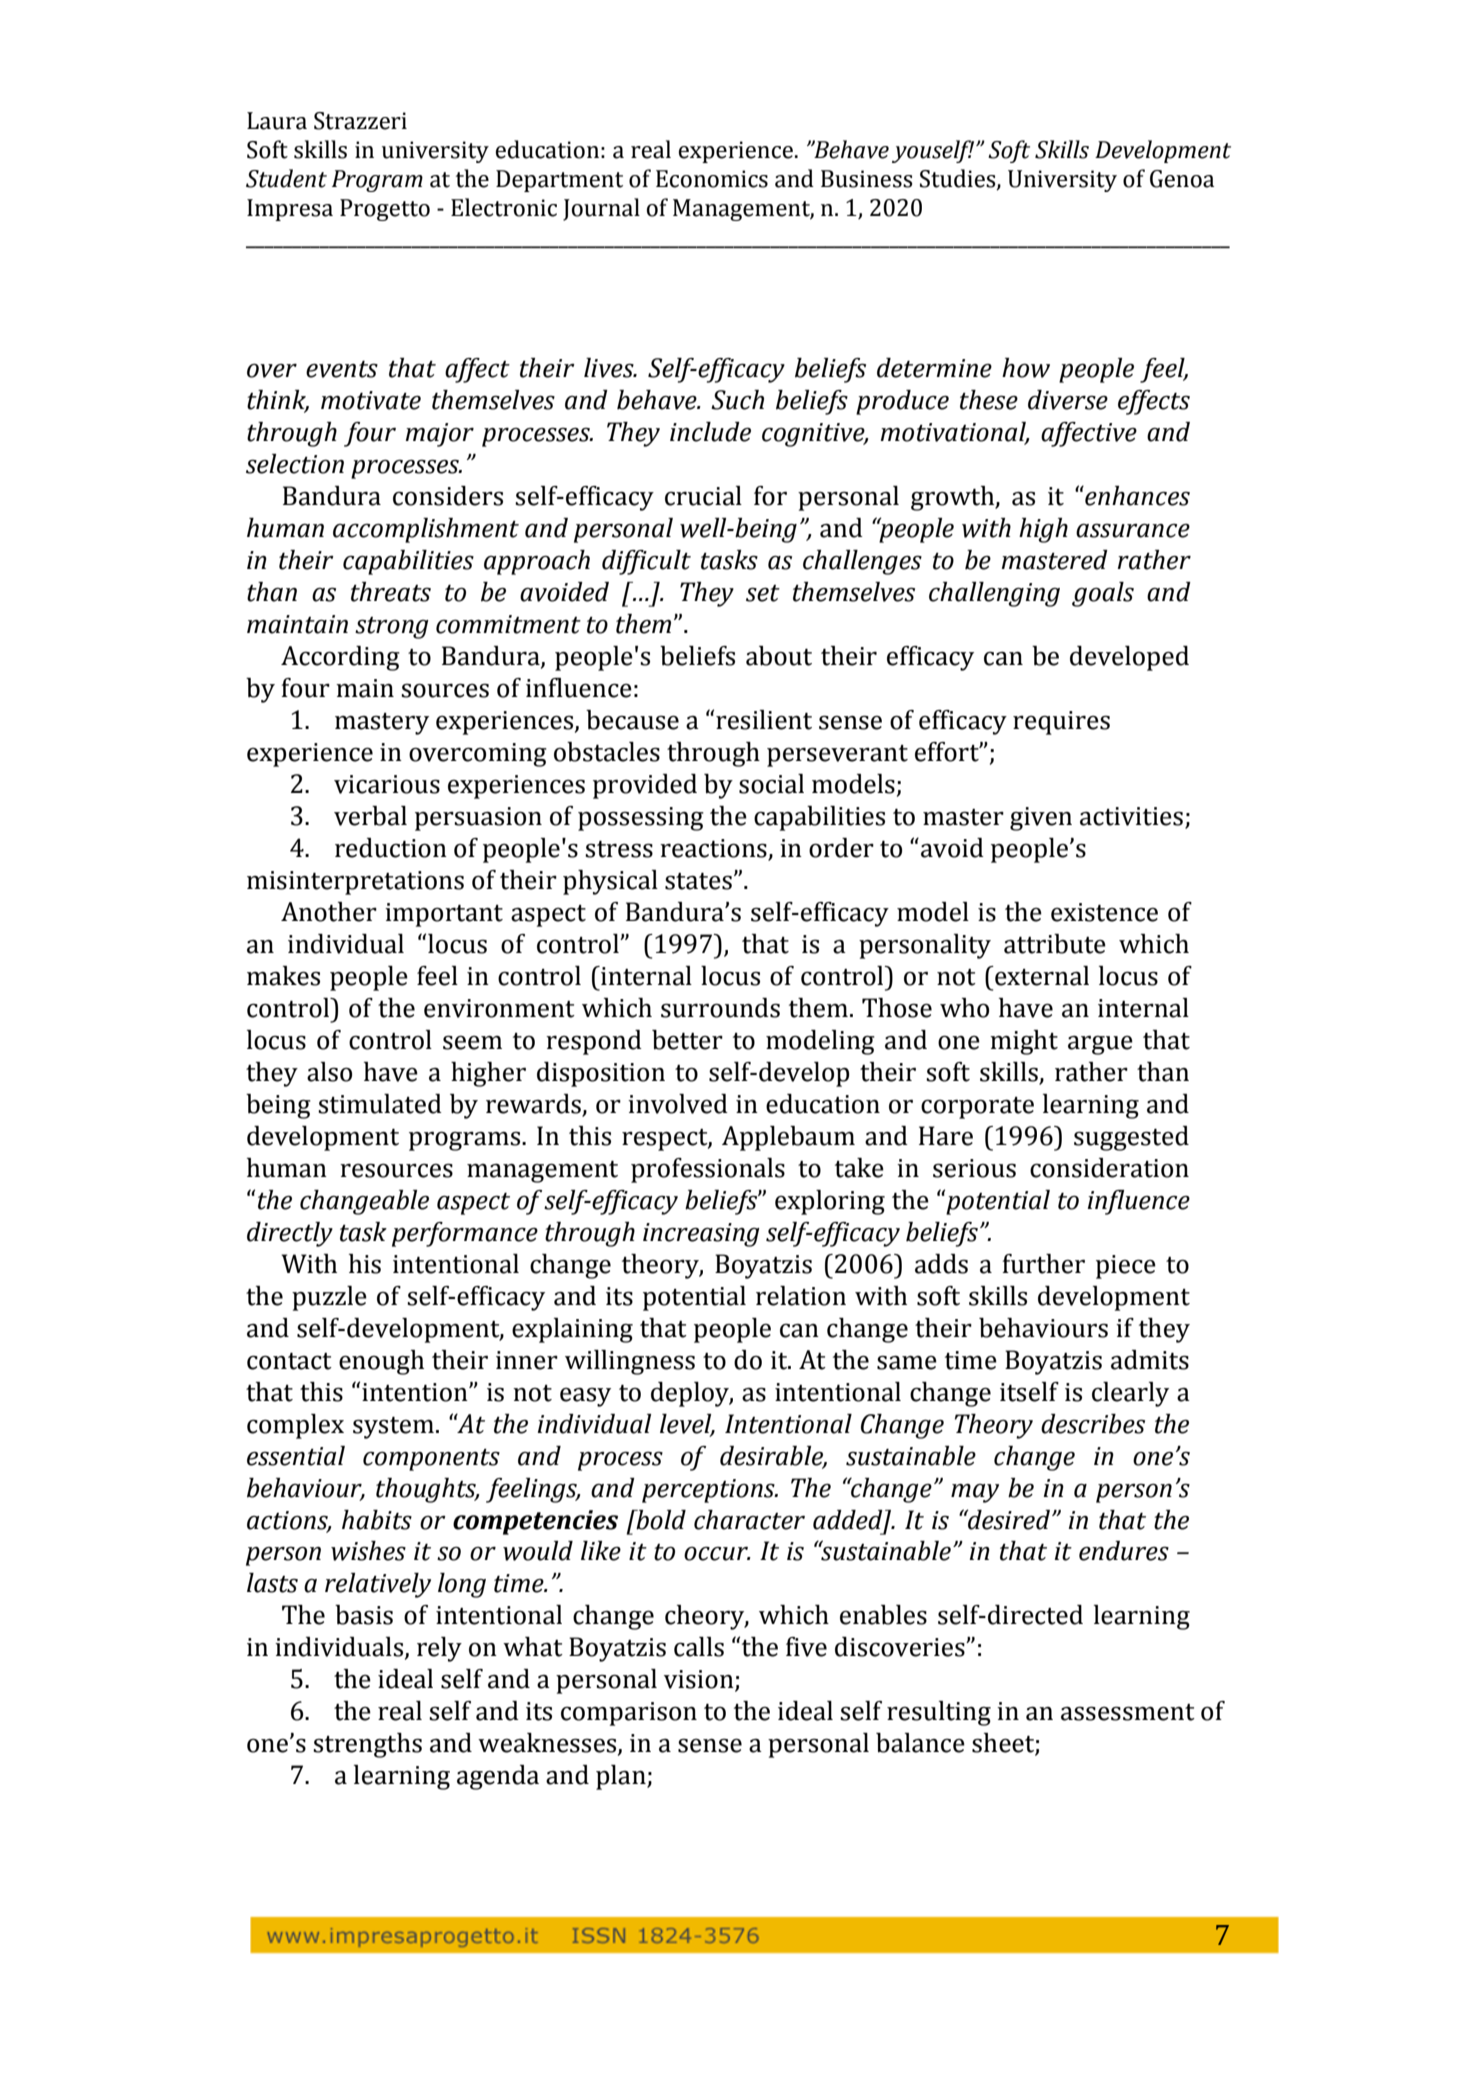  Describe the element at coordinates (701, 1235) in the page. I see `increasing` at that location.
